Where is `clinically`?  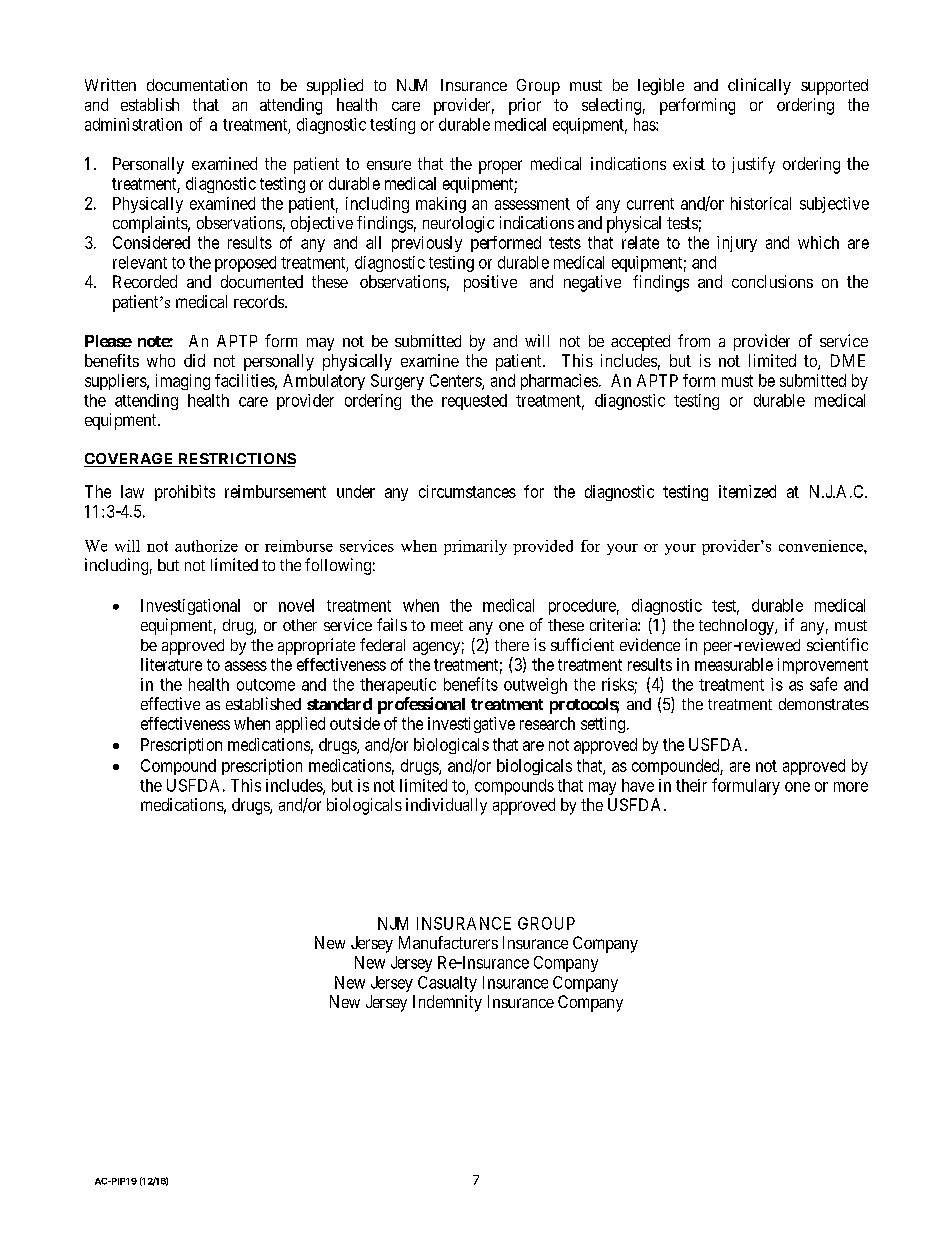
clinically is located at coordinates (759, 86).
